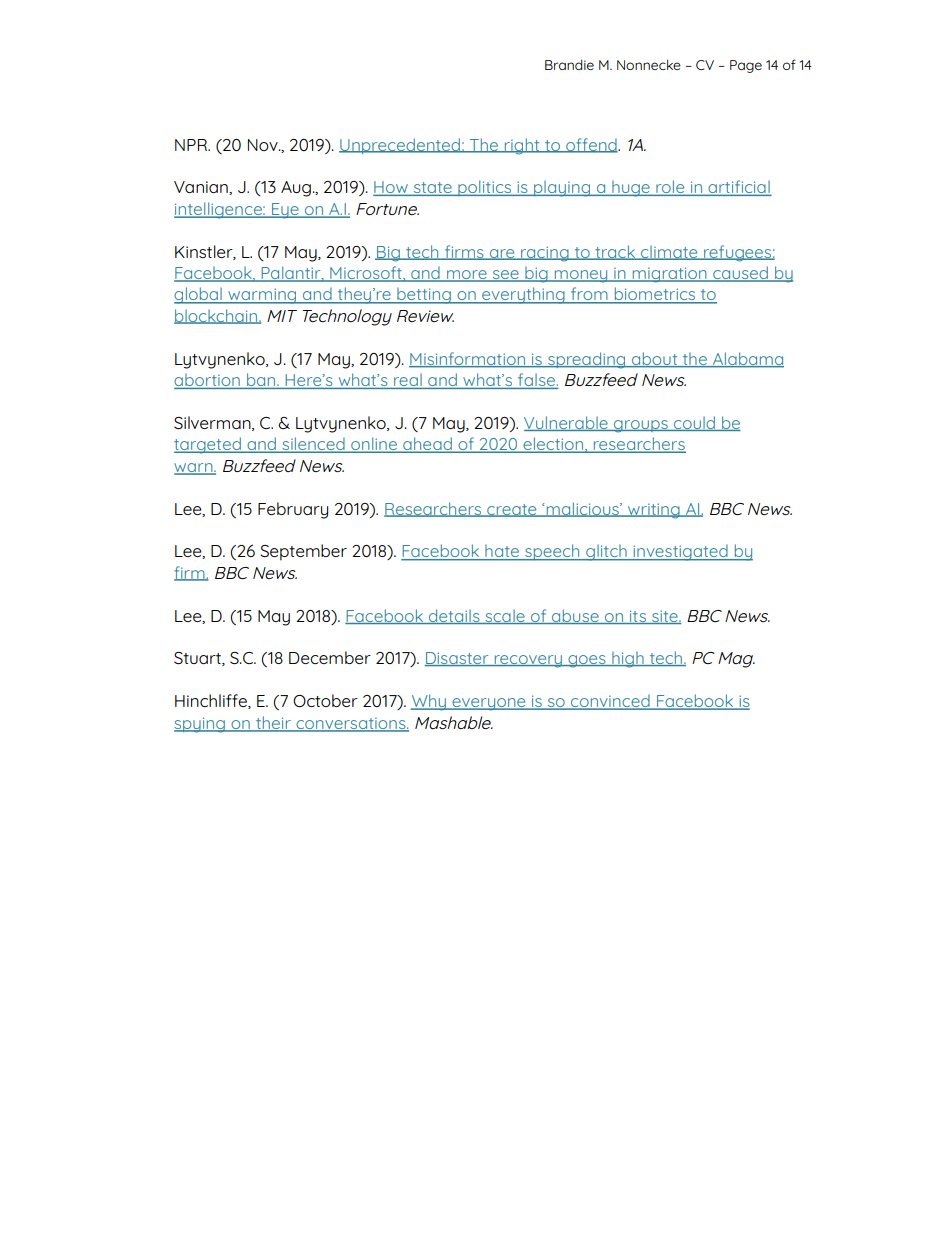  I want to click on Nov, so click(264, 145).
